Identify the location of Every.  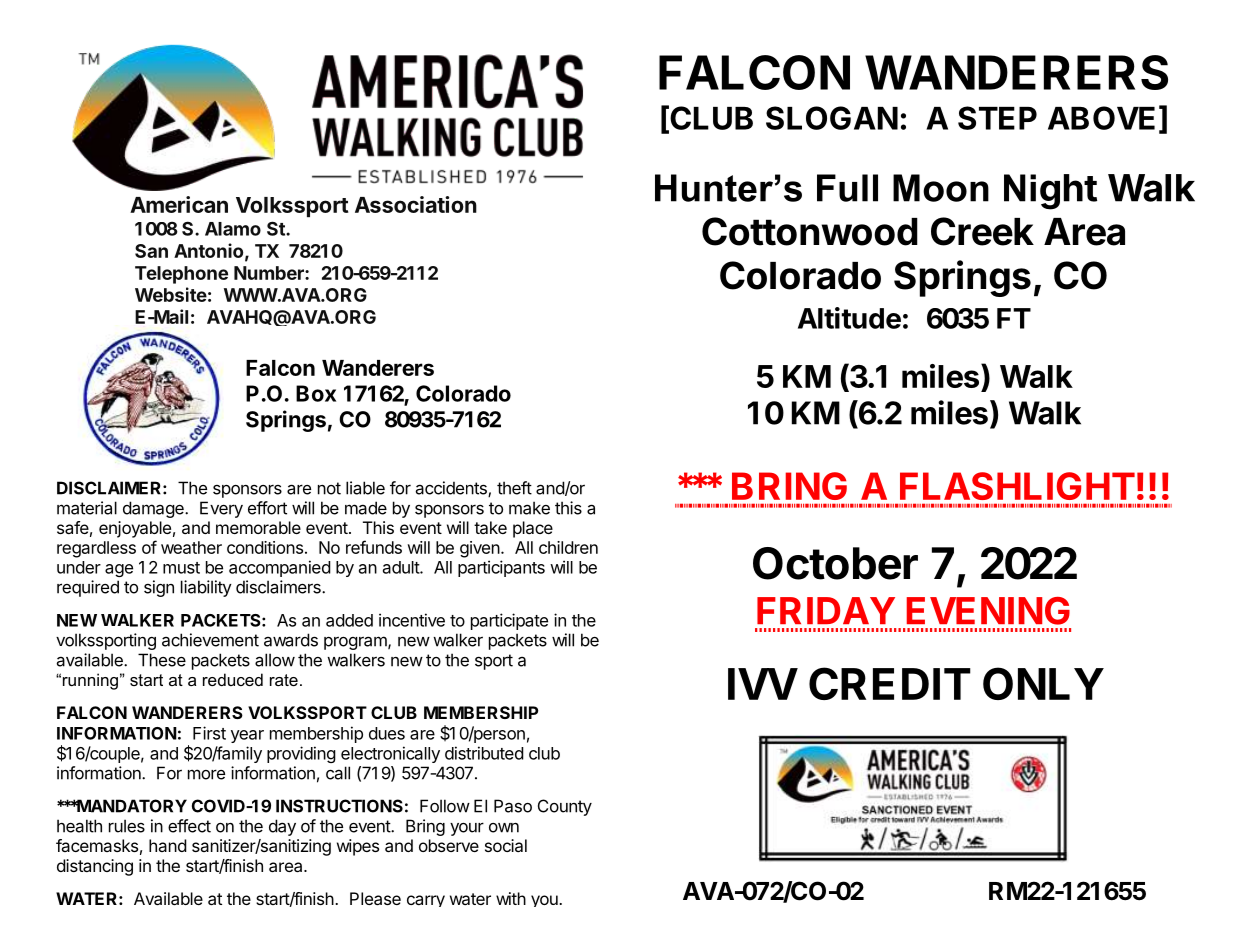
(221, 509).
